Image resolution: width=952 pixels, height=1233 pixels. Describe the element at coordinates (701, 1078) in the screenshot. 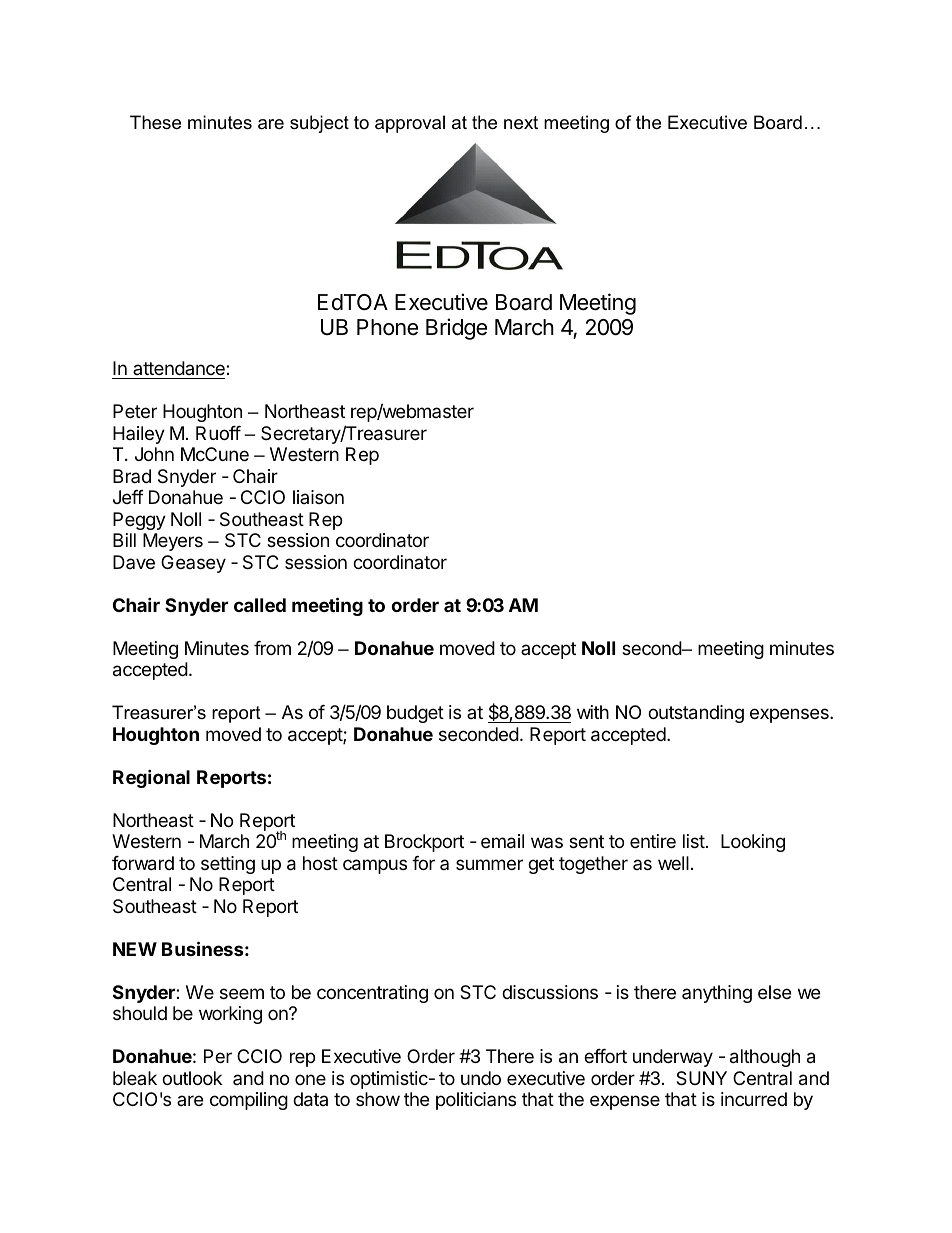

I see `SUNY` at that location.
